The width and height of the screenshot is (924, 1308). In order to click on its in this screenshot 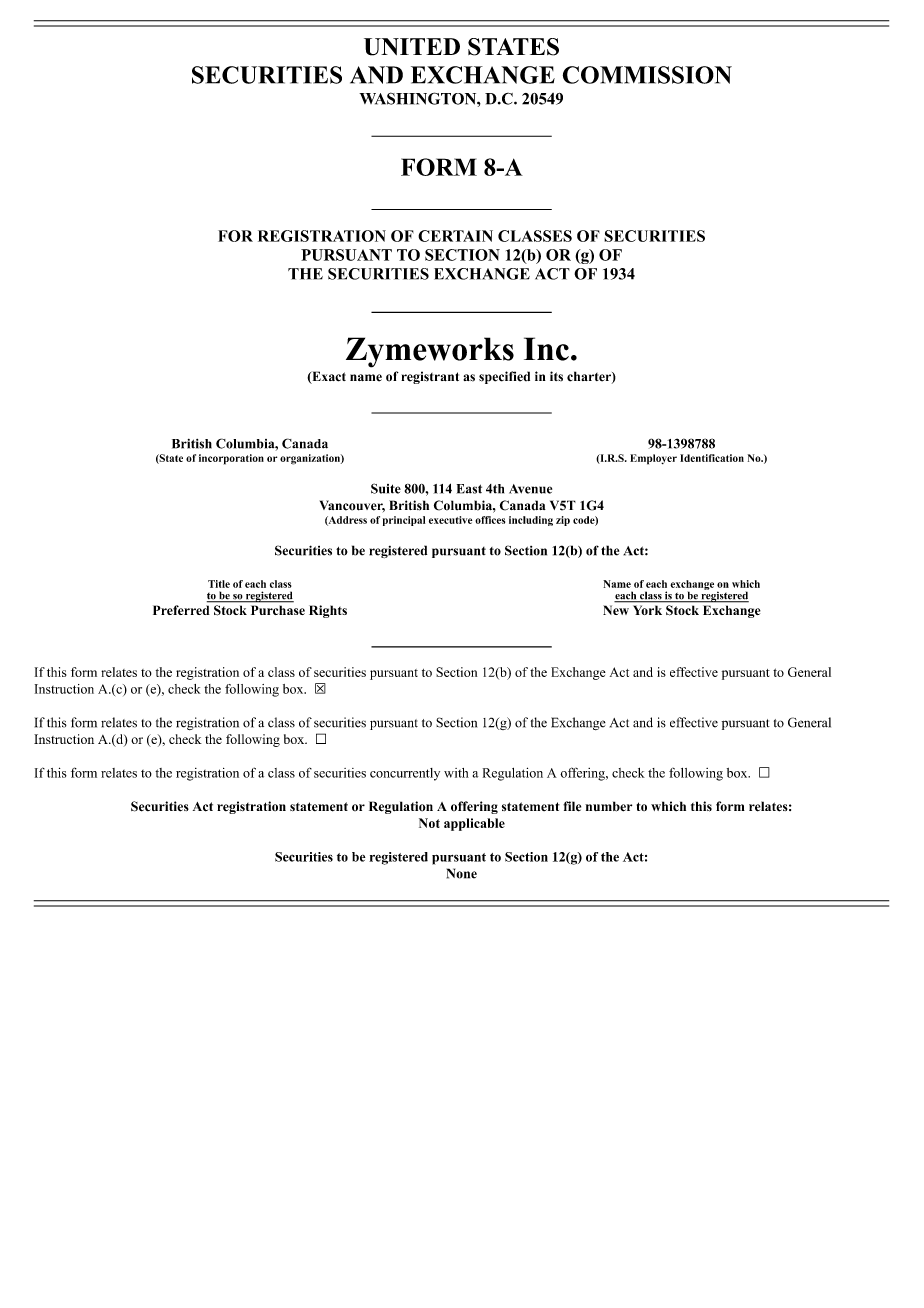, I will do `click(556, 376)`.
